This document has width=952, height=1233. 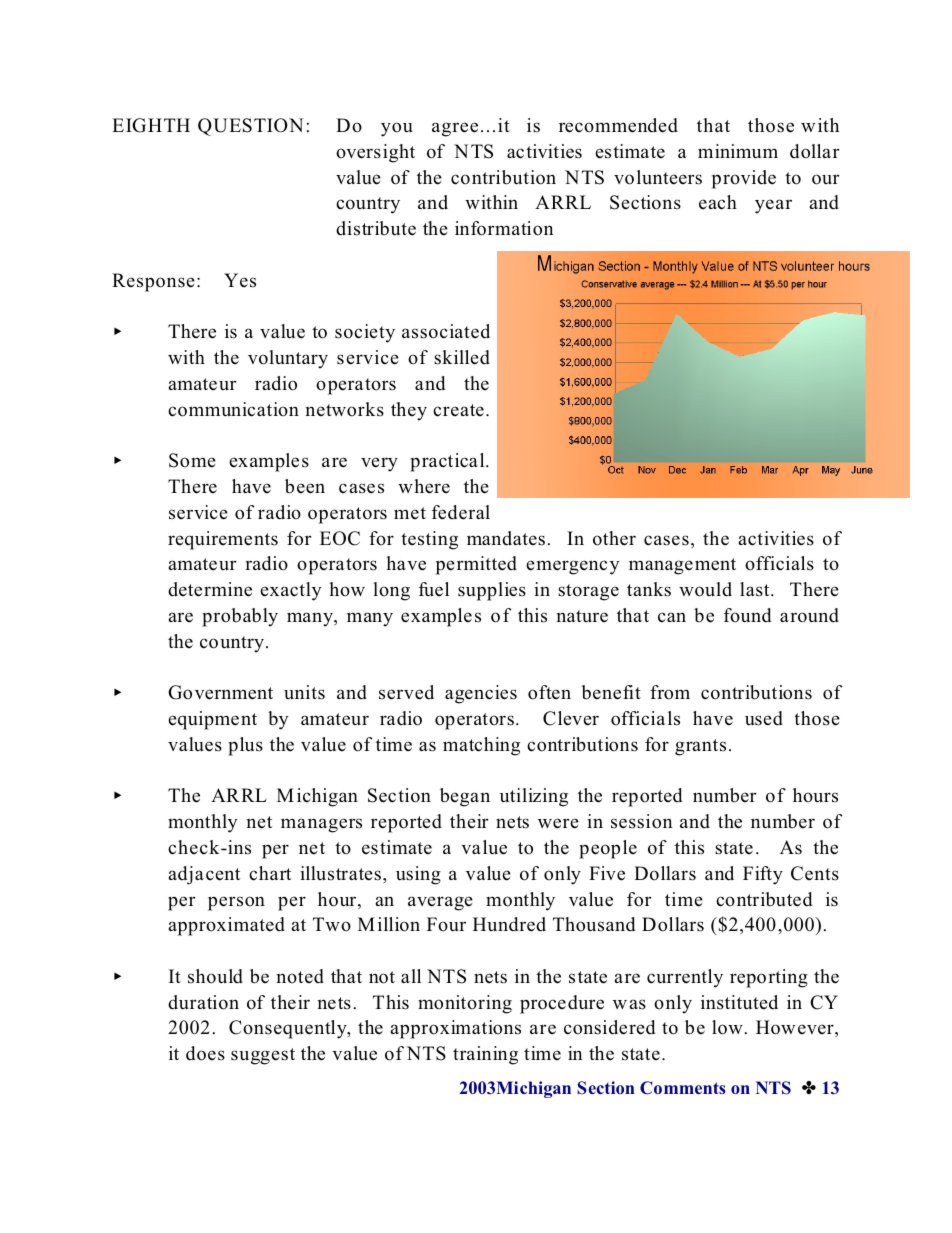 I want to click on skilled, so click(x=462, y=357).
